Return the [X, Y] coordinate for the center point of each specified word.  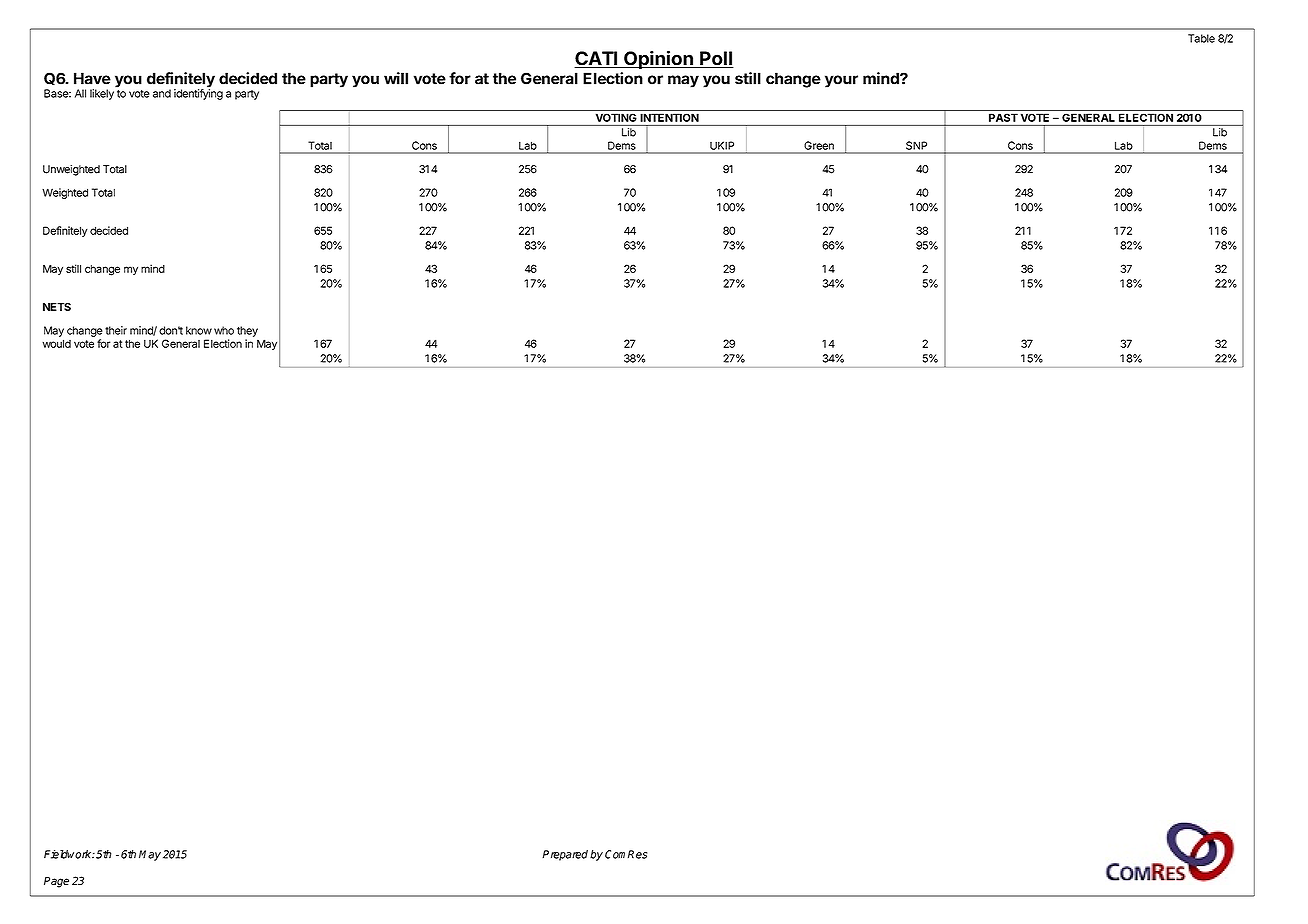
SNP [916, 145]
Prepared [565, 855]
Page [56, 882]
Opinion [658, 59]
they [247, 331]
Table [1201, 38]
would [56, 343]
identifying [198, 93]
